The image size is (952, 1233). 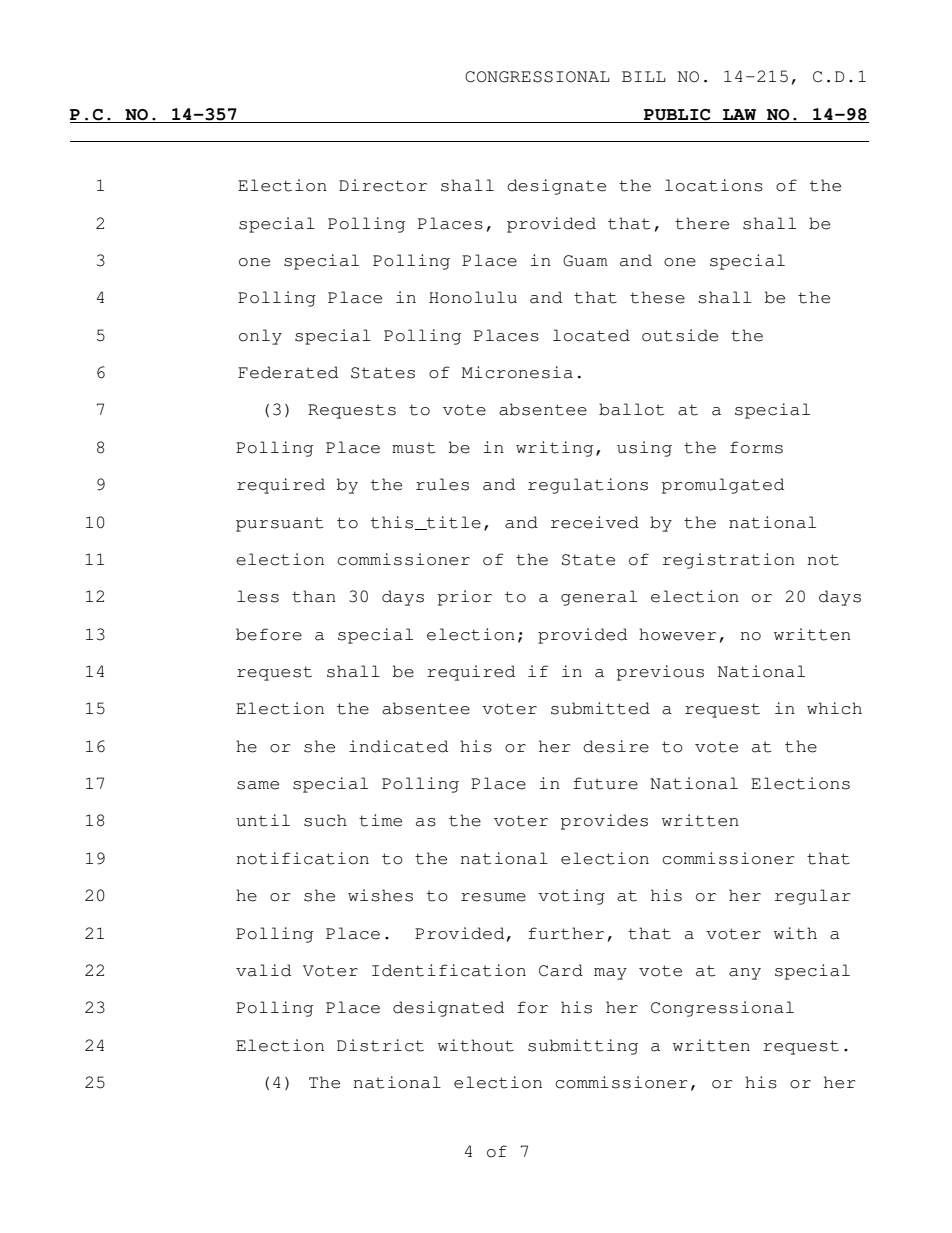 What do you see at coordinates (288, 372) in the screenshot?
I see `Federated` at bounding box center [288, 372].
